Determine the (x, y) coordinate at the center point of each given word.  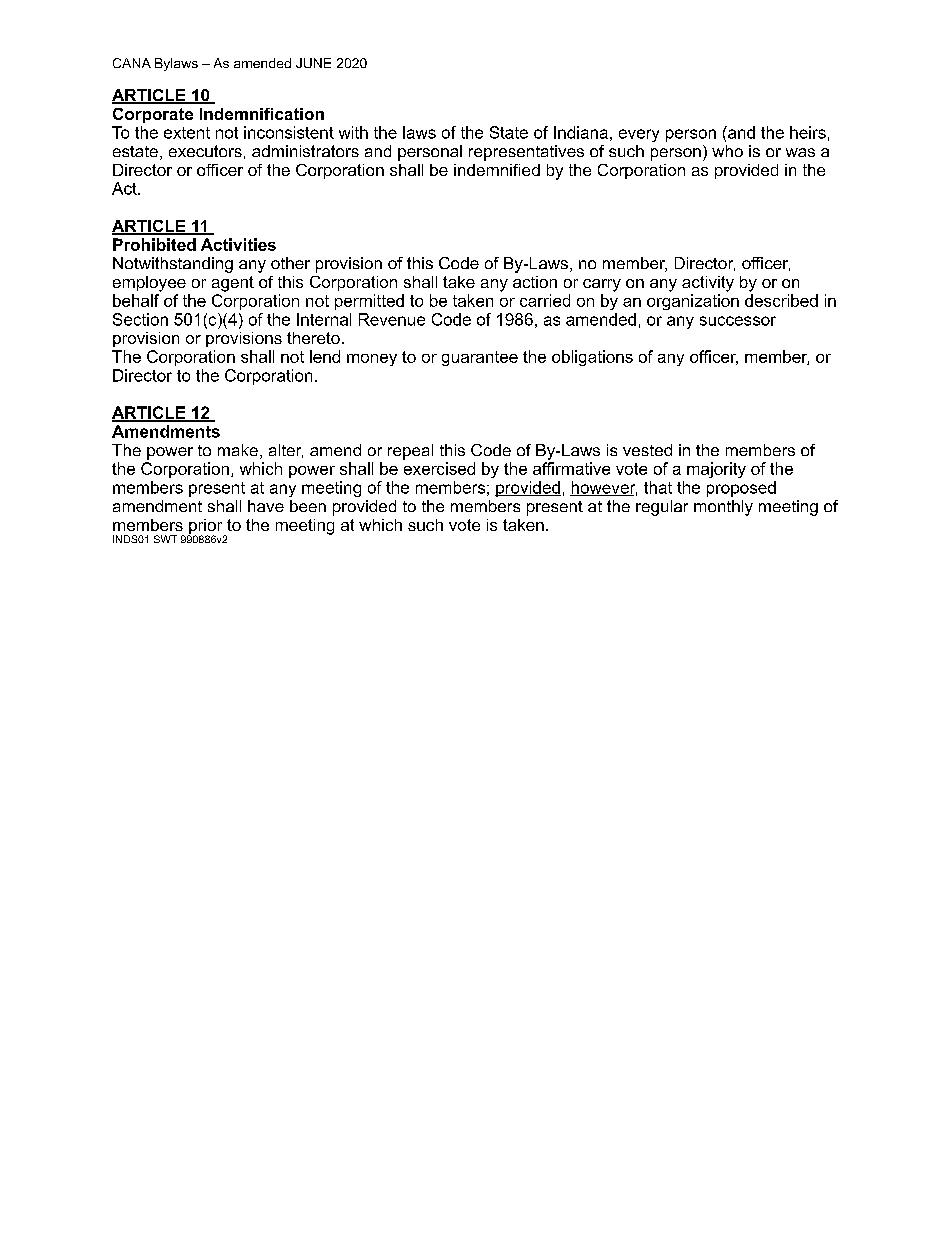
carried (545, 300)
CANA (132, 63)
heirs (808, 132)
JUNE (313, 63)
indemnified (497, 170)
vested (647, 450)
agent (233, 284)
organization (693, 302)
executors (205, 151)
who (727, 151)
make (238, 450)
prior (206, 528)
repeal (410, 452)
